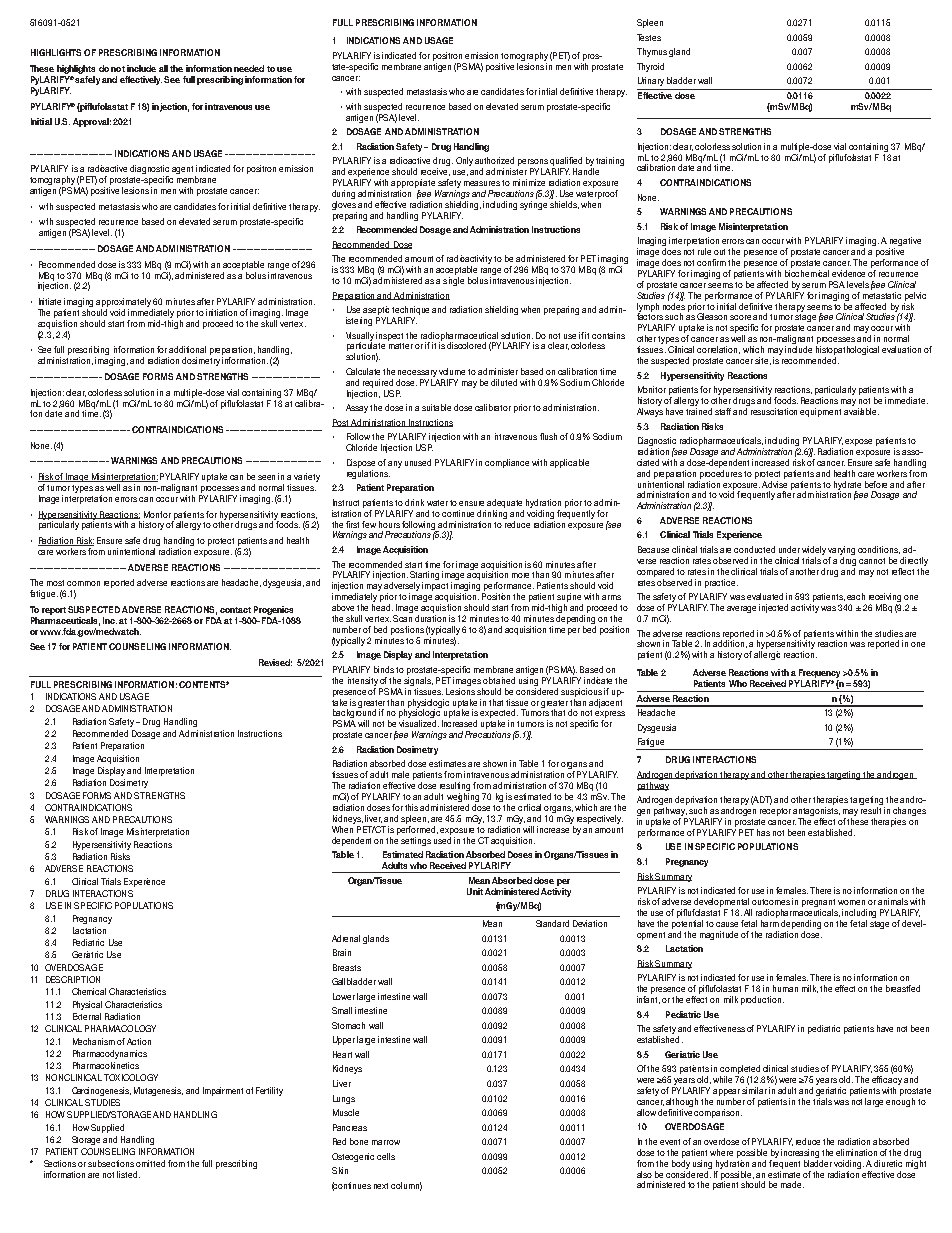  I want to click on has, so click(763, 832).
